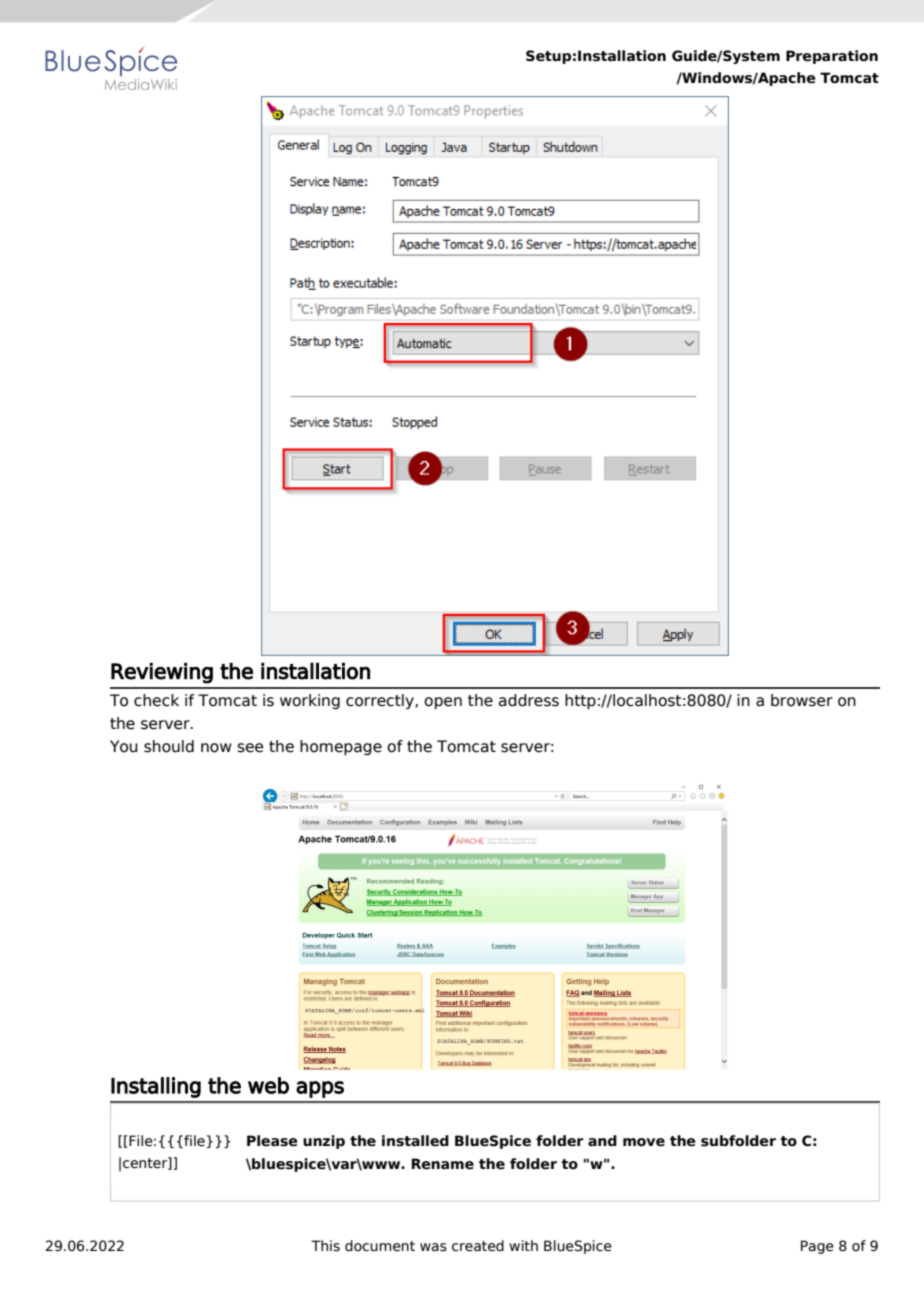  I want to click on apps, so click(320, 1089).
